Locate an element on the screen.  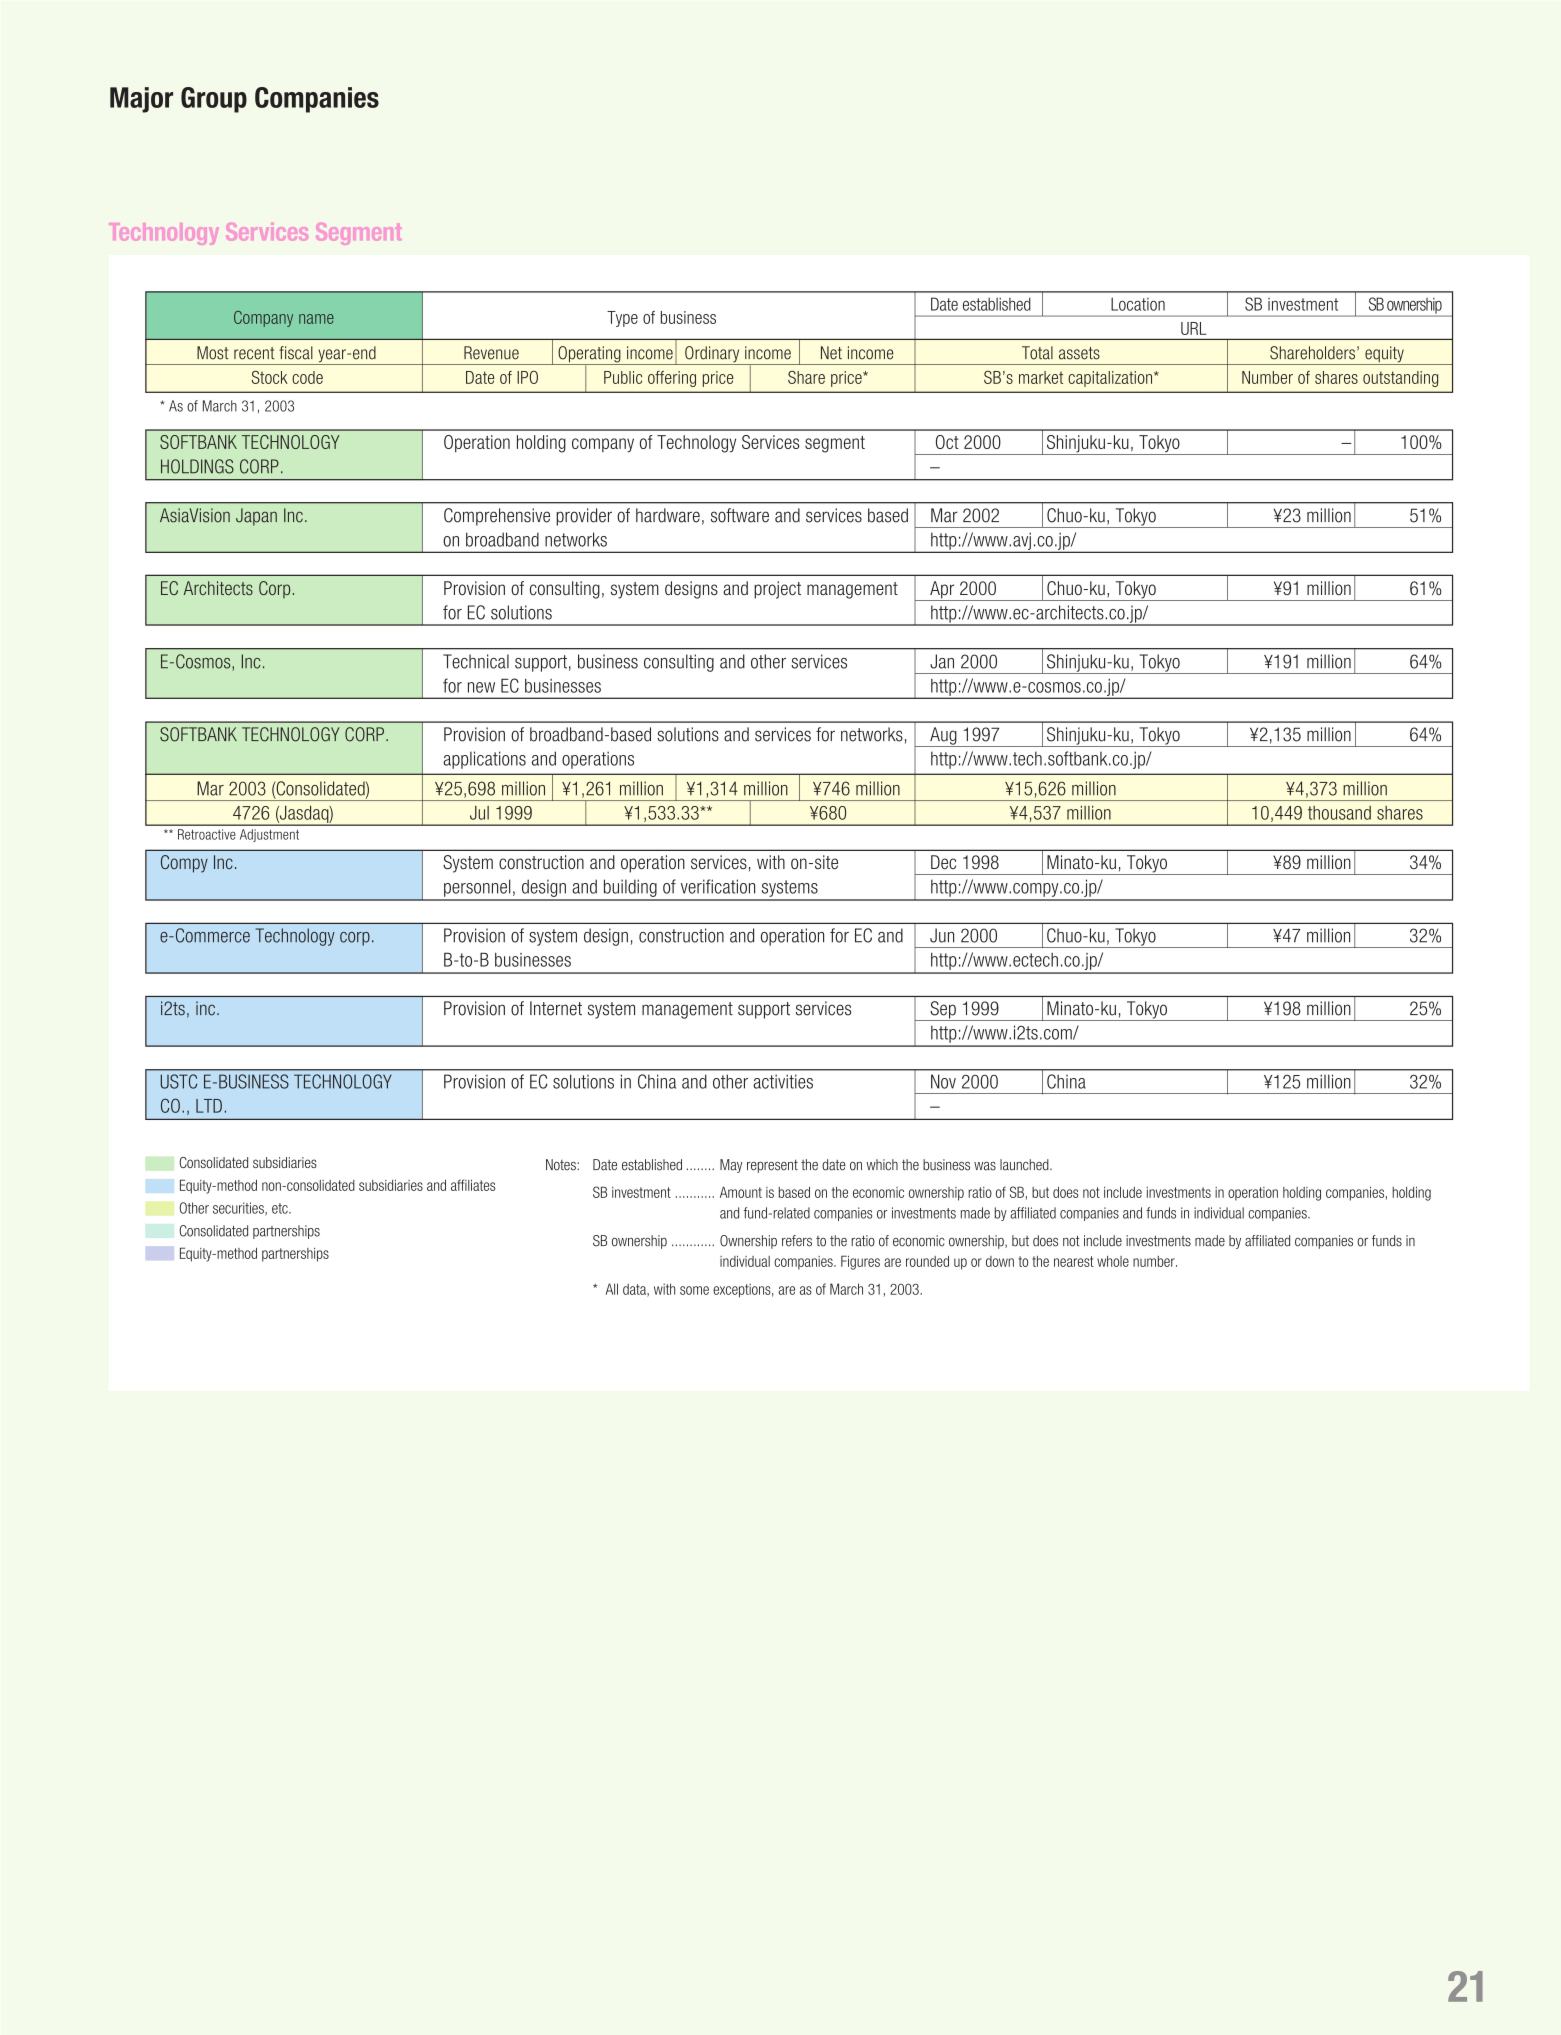
etc is located at coordinates (281, 1208).
